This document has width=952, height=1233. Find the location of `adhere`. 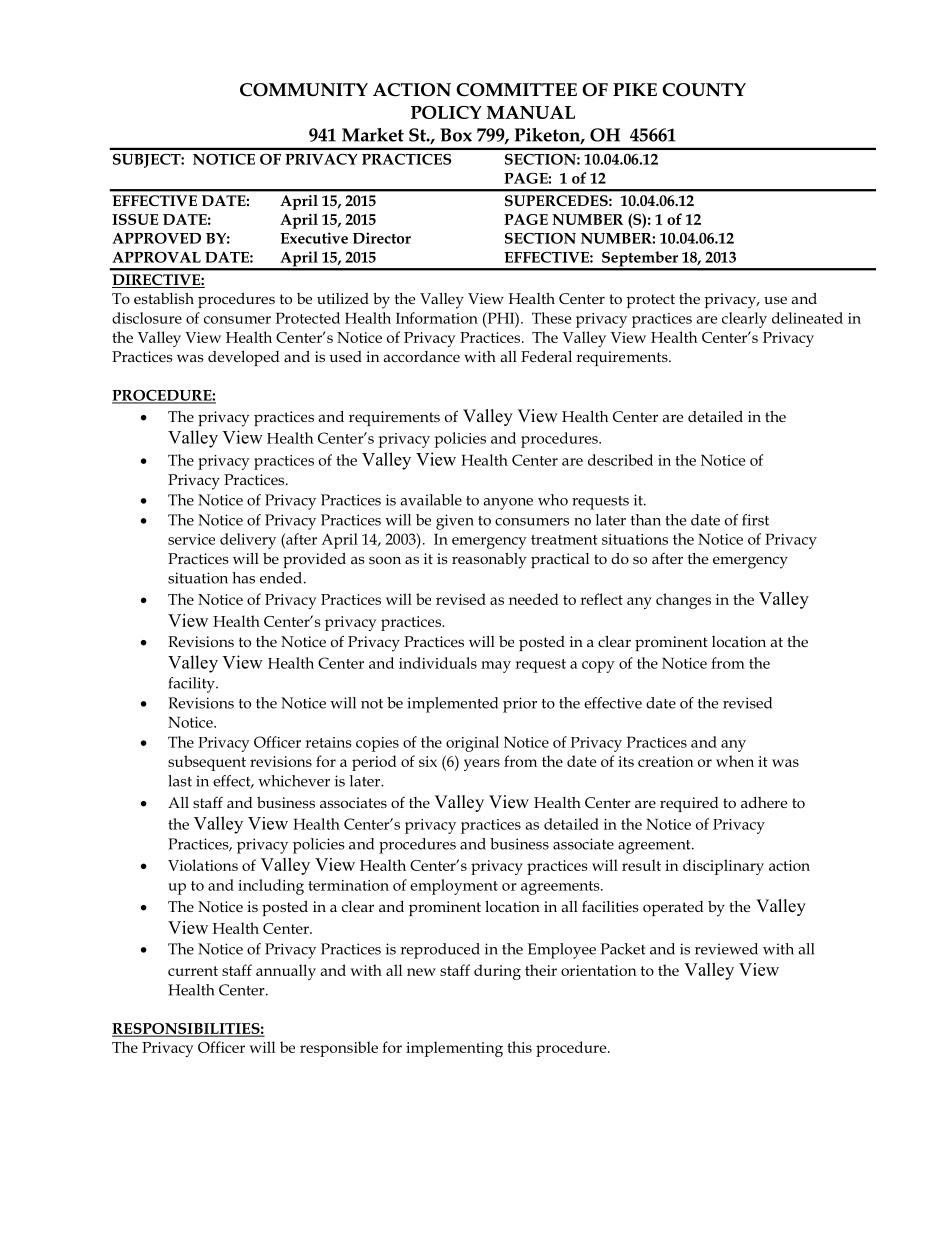

adhere is located at coordinates (764, 802).
